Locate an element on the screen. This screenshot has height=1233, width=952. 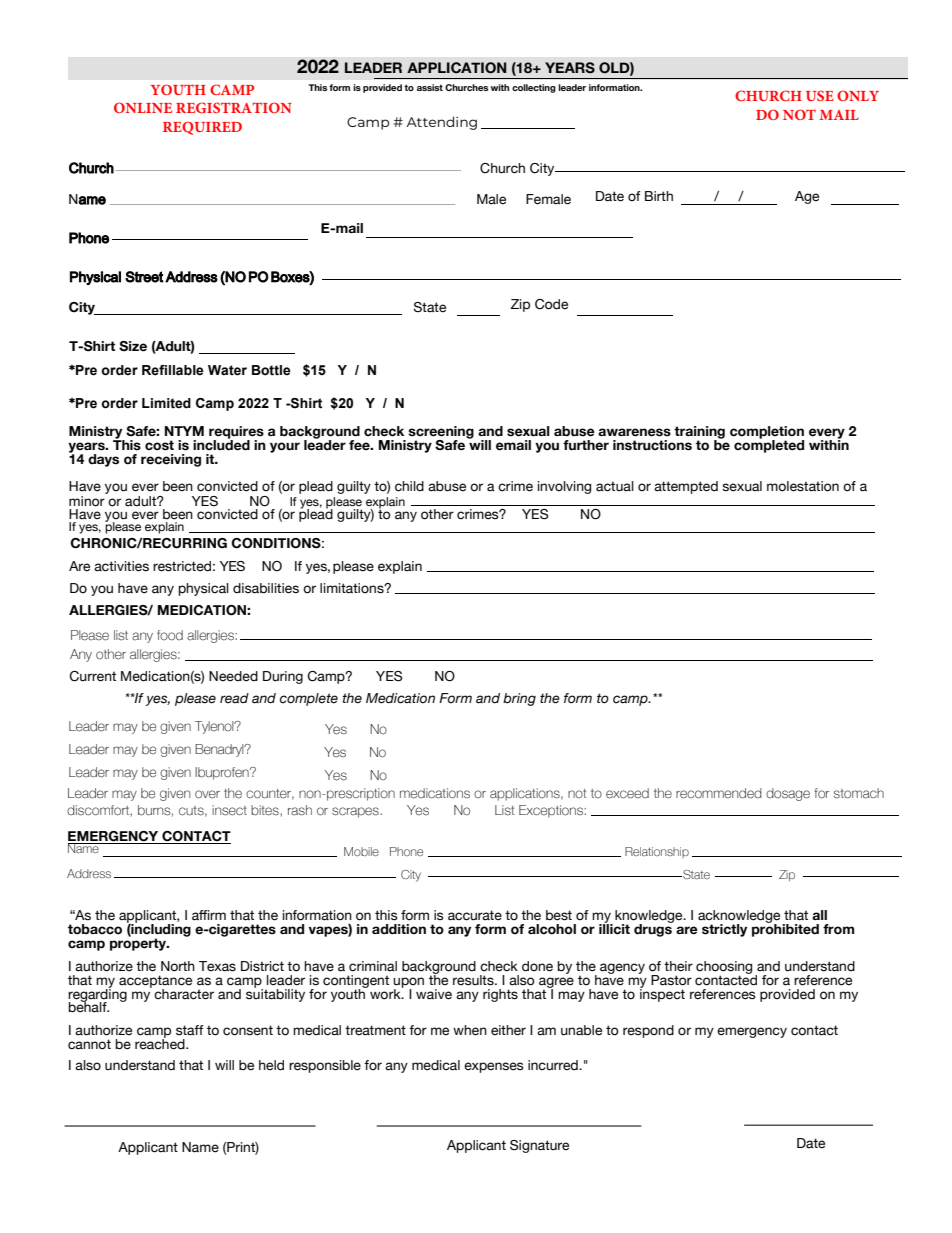
respond is located at coordinates (648, 1031).
